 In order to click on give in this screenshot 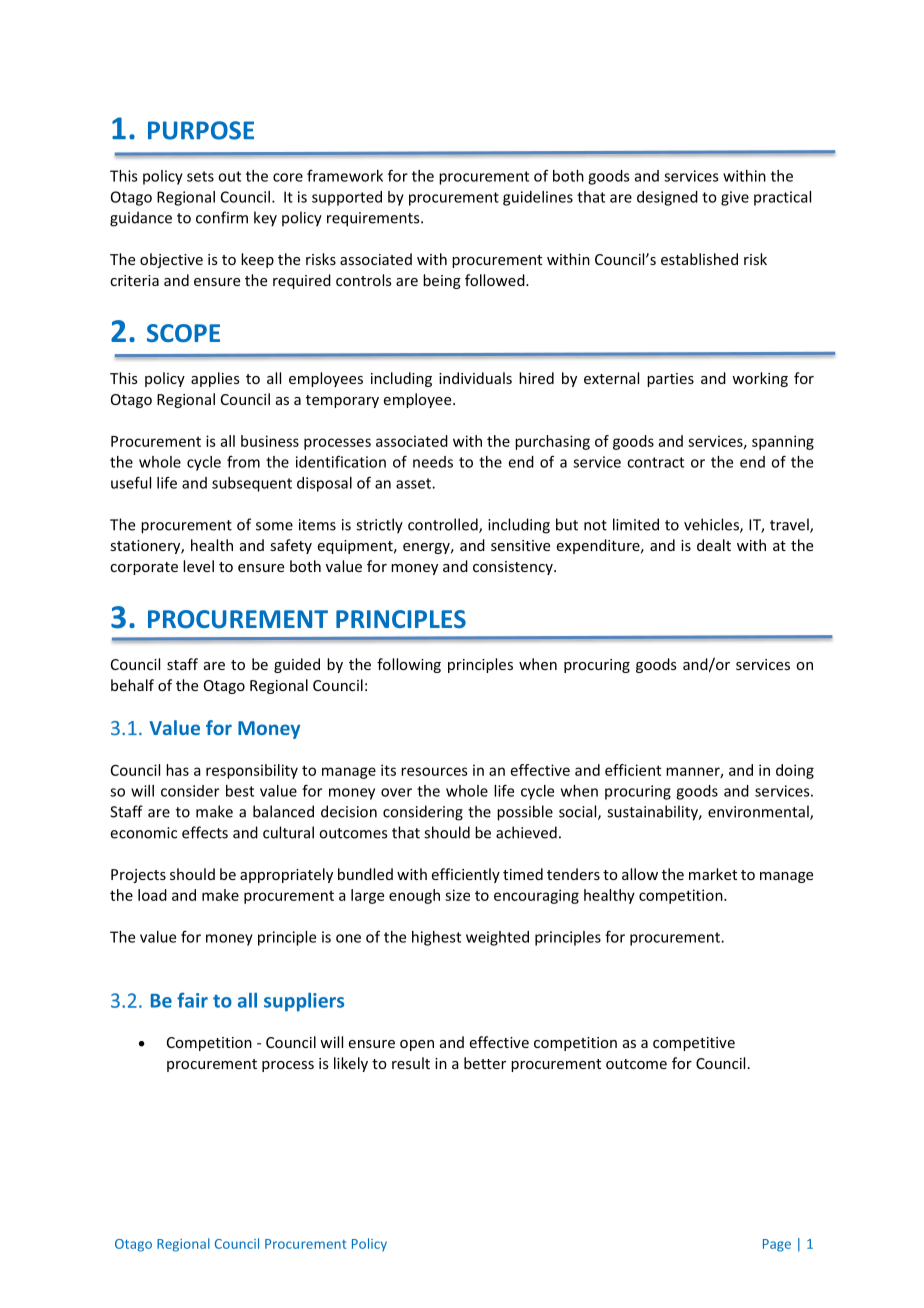, I will do `click(735, 198)`.
